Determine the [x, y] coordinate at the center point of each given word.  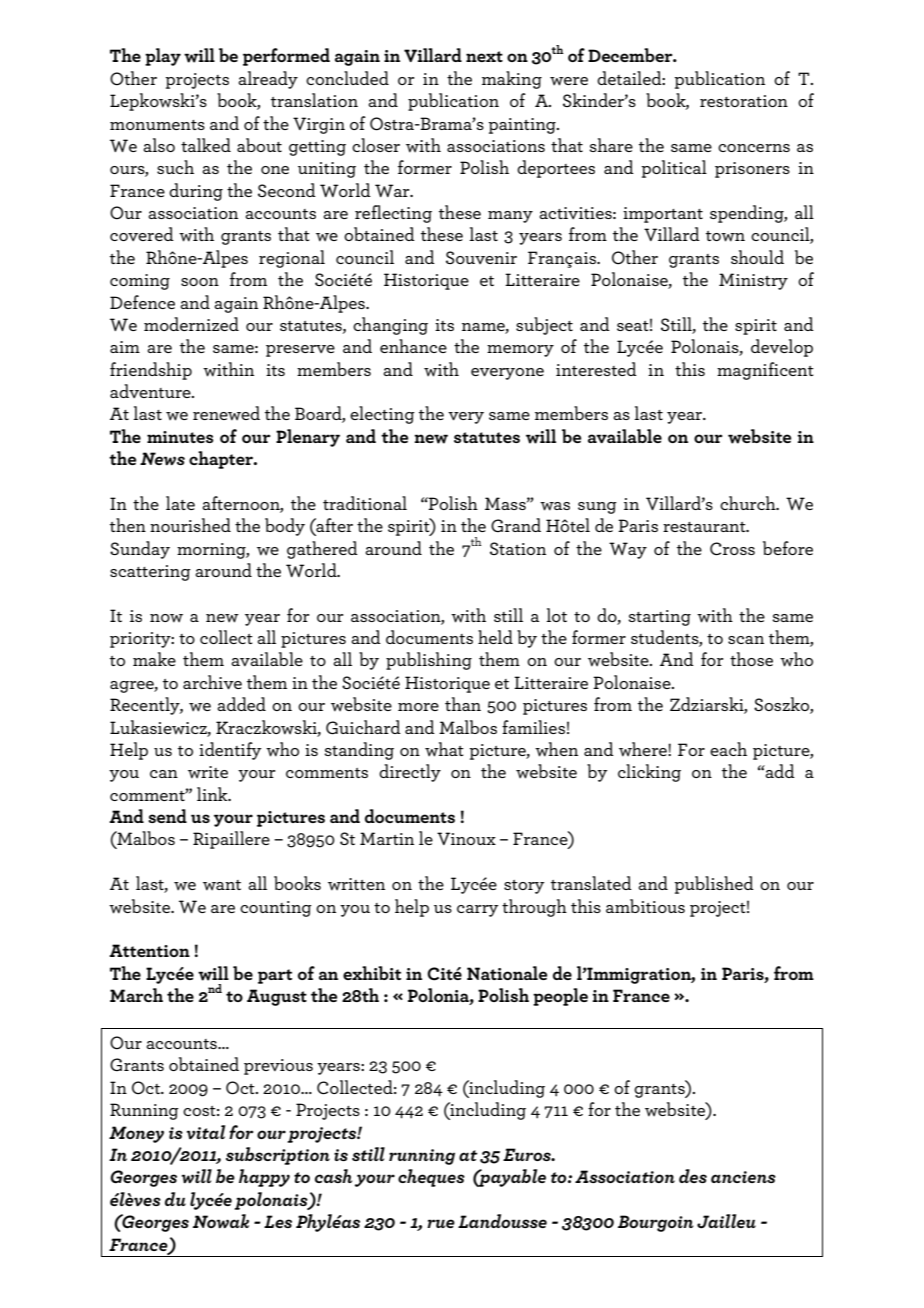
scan [746, 640]
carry [478, 911]
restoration [744, 101]
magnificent [765, 371]
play [163, 57]
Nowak [221, 1221]
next [484, 56]
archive [212, 682]
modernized [191, 324]
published [714, 885]
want [222, 885]
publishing [429, 661]
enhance [413, 346]
